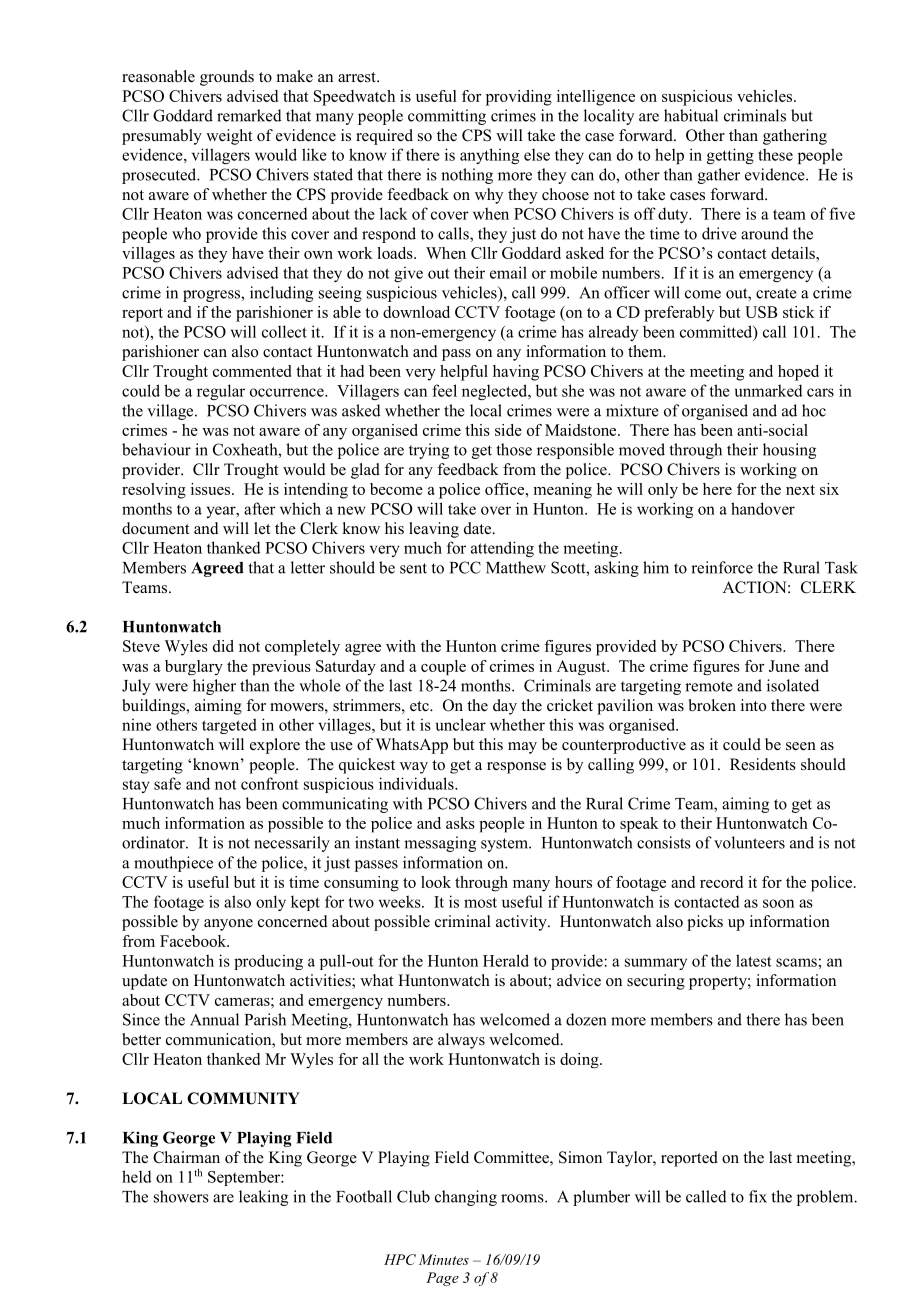 The image size is (924, 1308). What do you see at coordinates (249, 115) in the page?
I see `remarked` at bounding box center [249, 115].
